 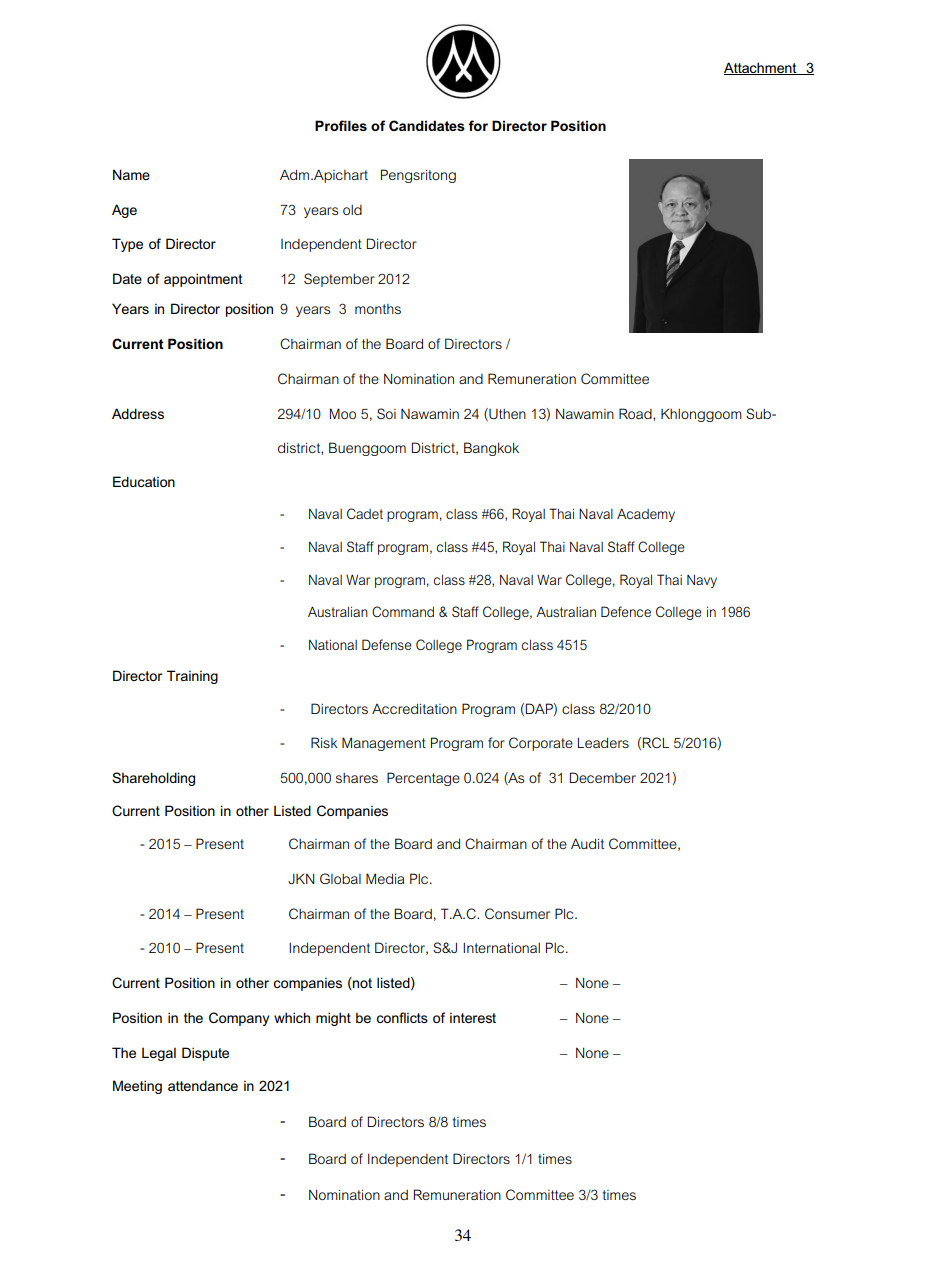 I want to click on Navy, so click(x=702, y=581).
